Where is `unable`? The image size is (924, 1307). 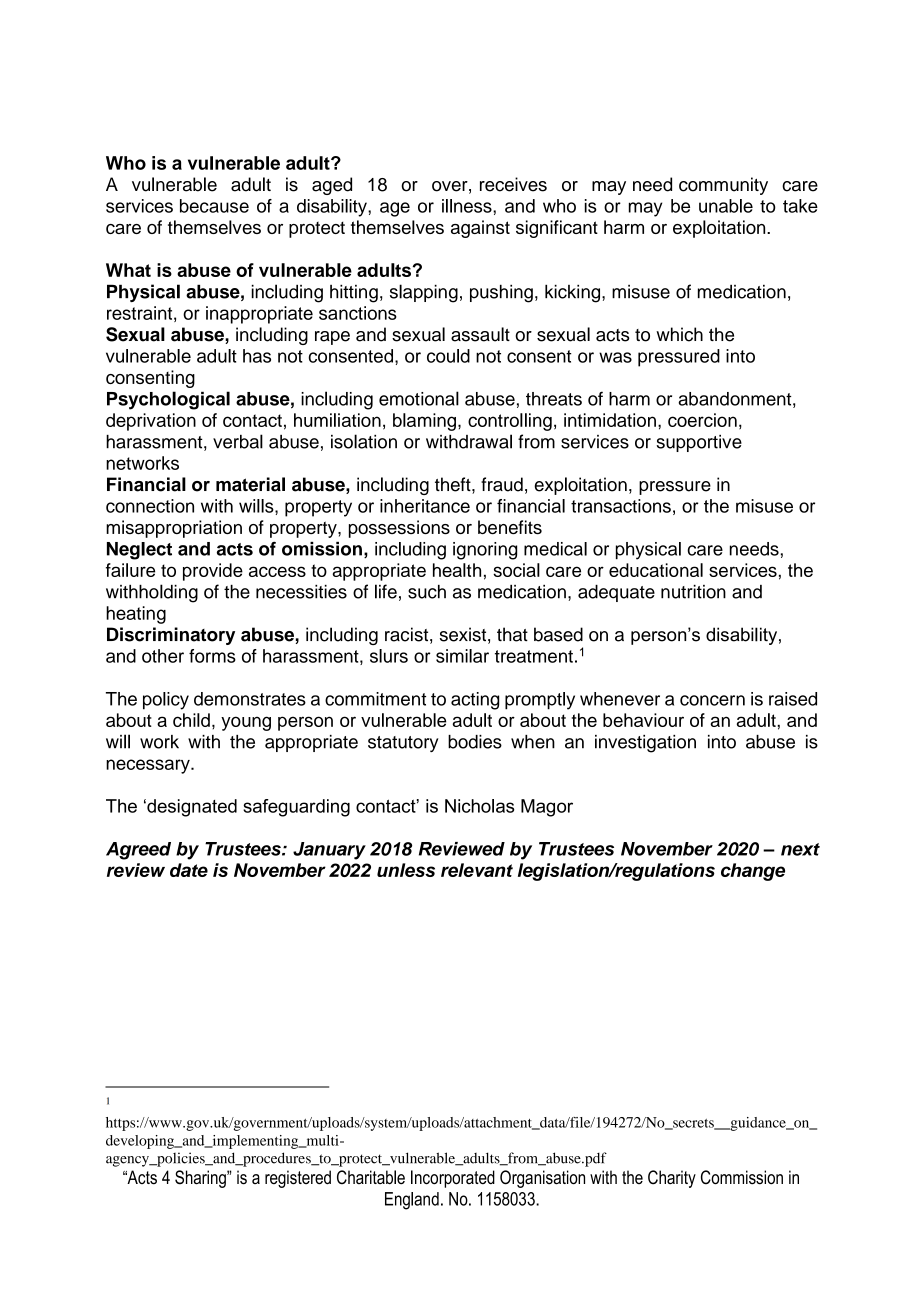 unable is located at coordinates (726, 206).
